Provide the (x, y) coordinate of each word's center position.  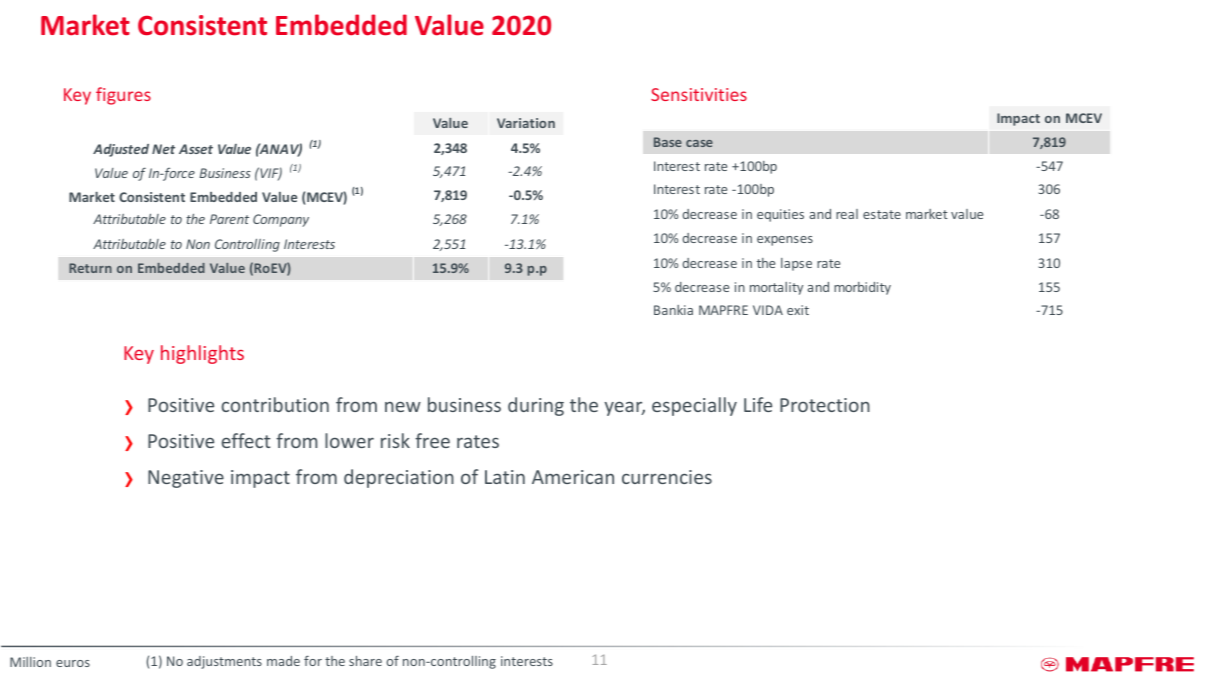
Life (758, 404)
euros (73, 663)
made (283, 661)
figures (123, 96)
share (365, 661)
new (403, 407)
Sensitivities (699, 94)
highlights (202, 354)
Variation (526, 123)
